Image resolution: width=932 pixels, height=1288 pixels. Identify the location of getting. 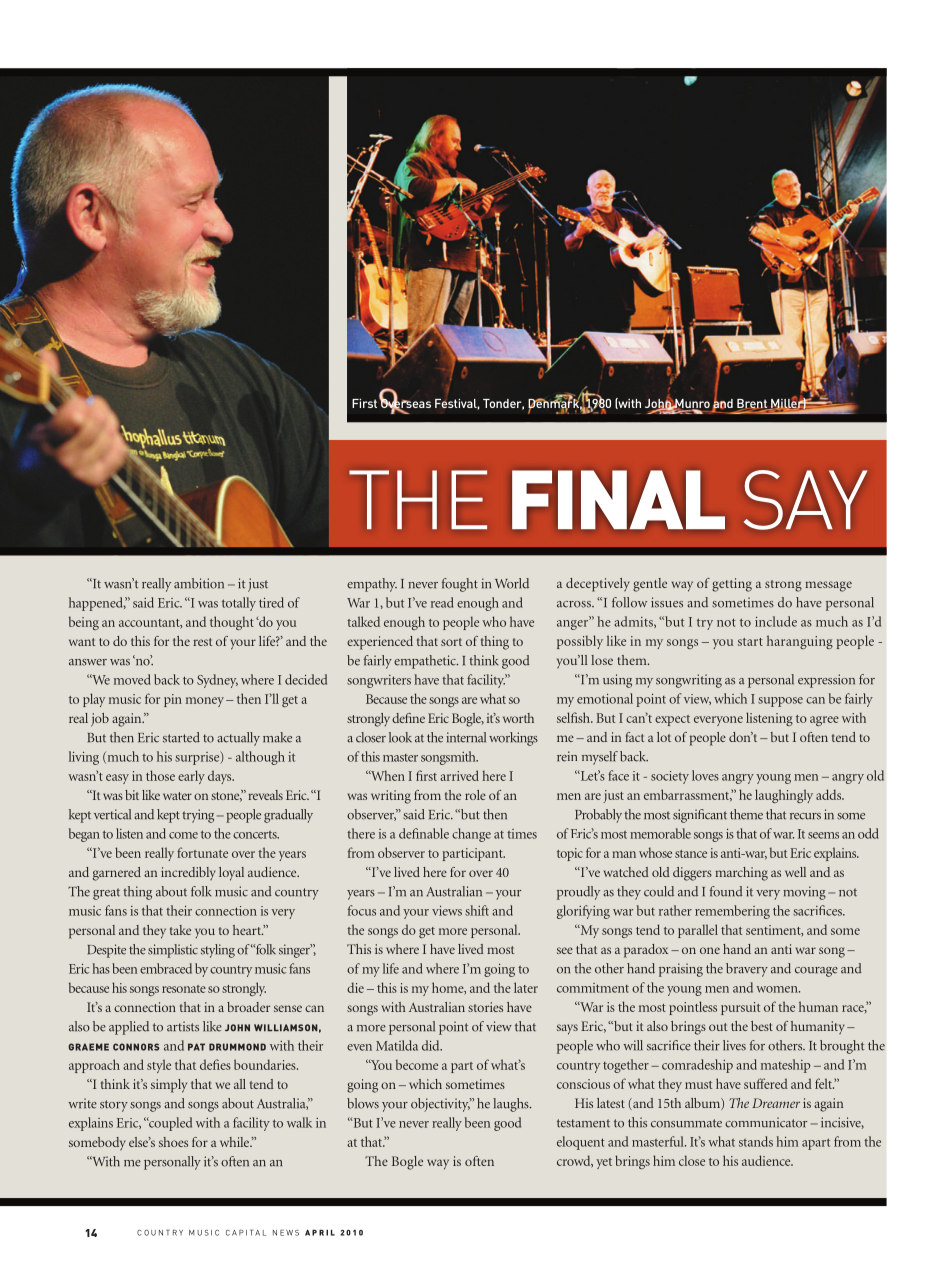
(732, 585).
